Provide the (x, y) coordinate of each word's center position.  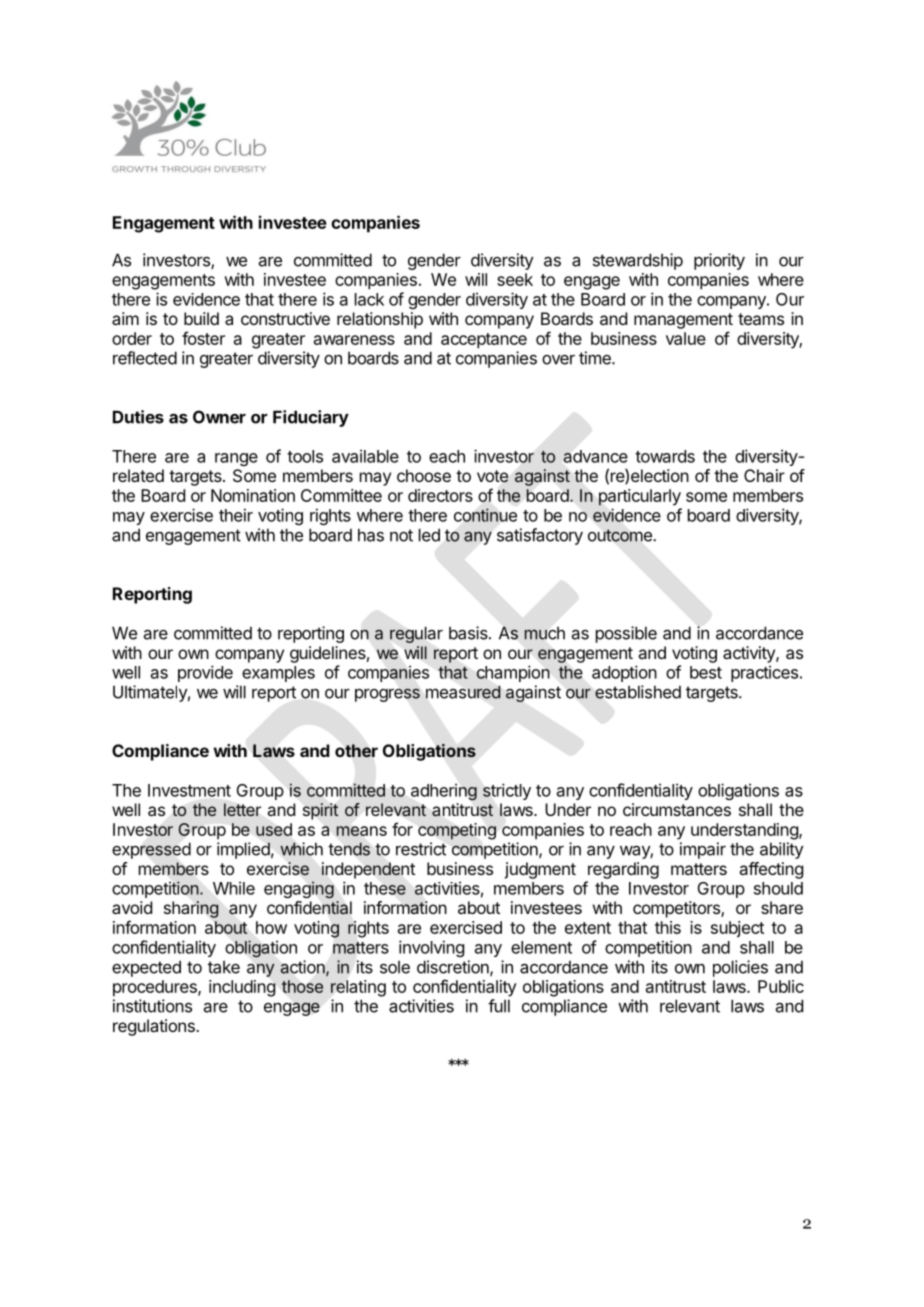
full (499, 1006)
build (201, 318)
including (242, 988)
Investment (189, 790)
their (236, 515)
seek (515, 279)
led (429, 535)
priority (719, 261)
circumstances (677, 809)
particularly (640, 497)
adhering (444, 792)
